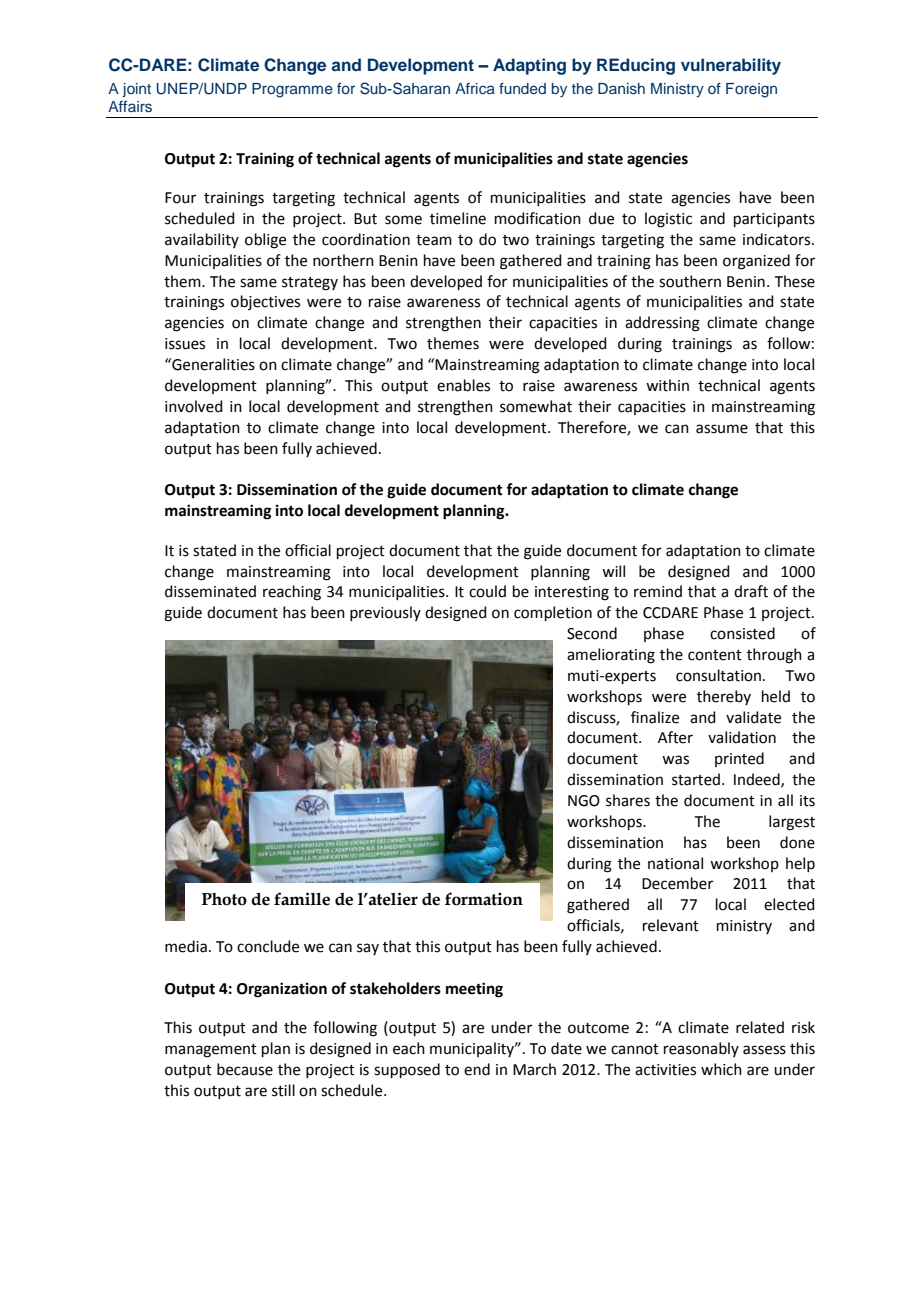 The height and width of the screenshot is (1308, 924). I want to click on could, so click(487, 591).
